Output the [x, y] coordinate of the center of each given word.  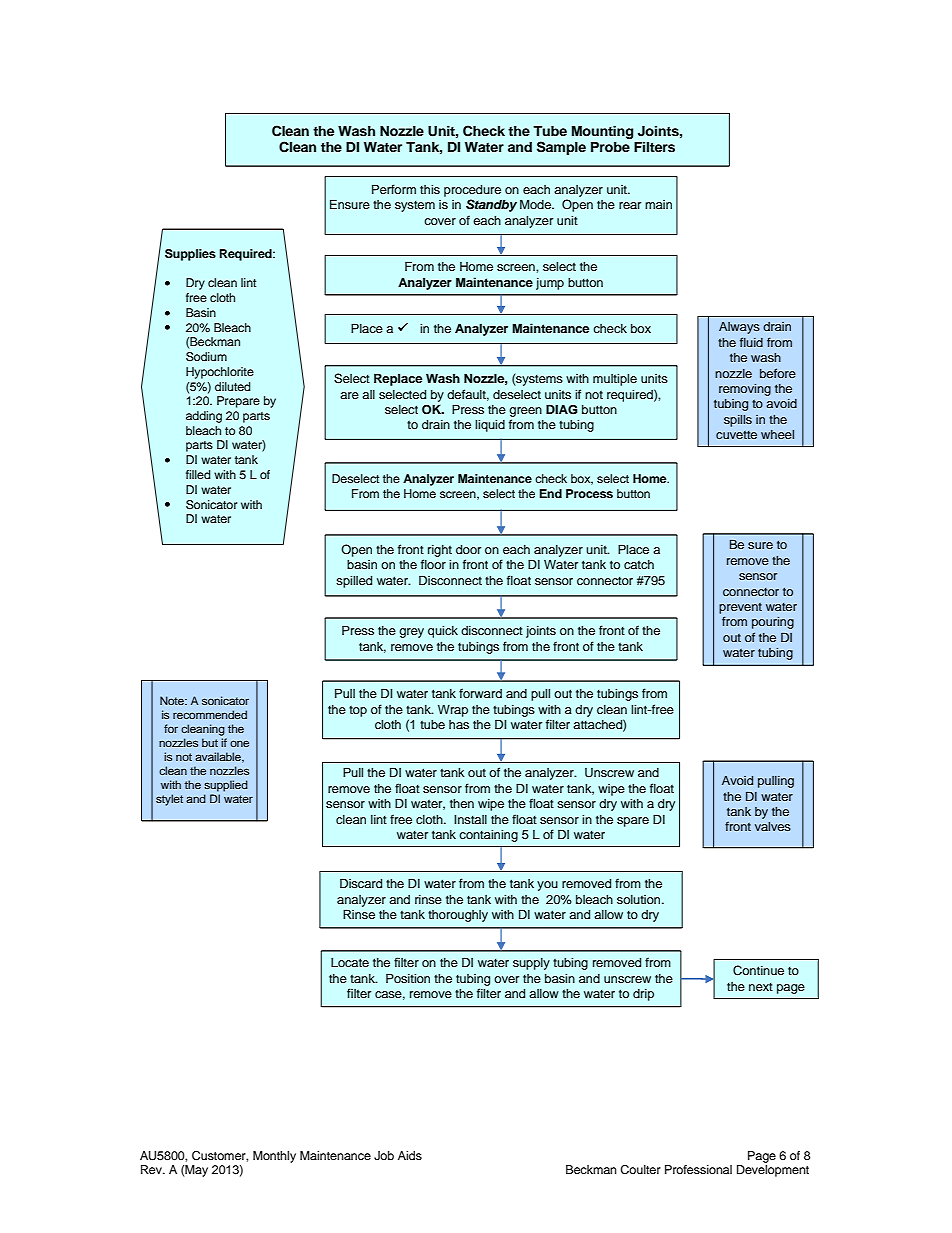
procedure [472, 191]
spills [738, 421]
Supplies [190, 255]
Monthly [274, 1157]
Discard [361, 883]
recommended [210, 714]
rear [630, 205]
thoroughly [458, 916]
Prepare [238, 402]
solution [640, 899]
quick [443, 632]
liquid [490, 426]
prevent [740, 608]
